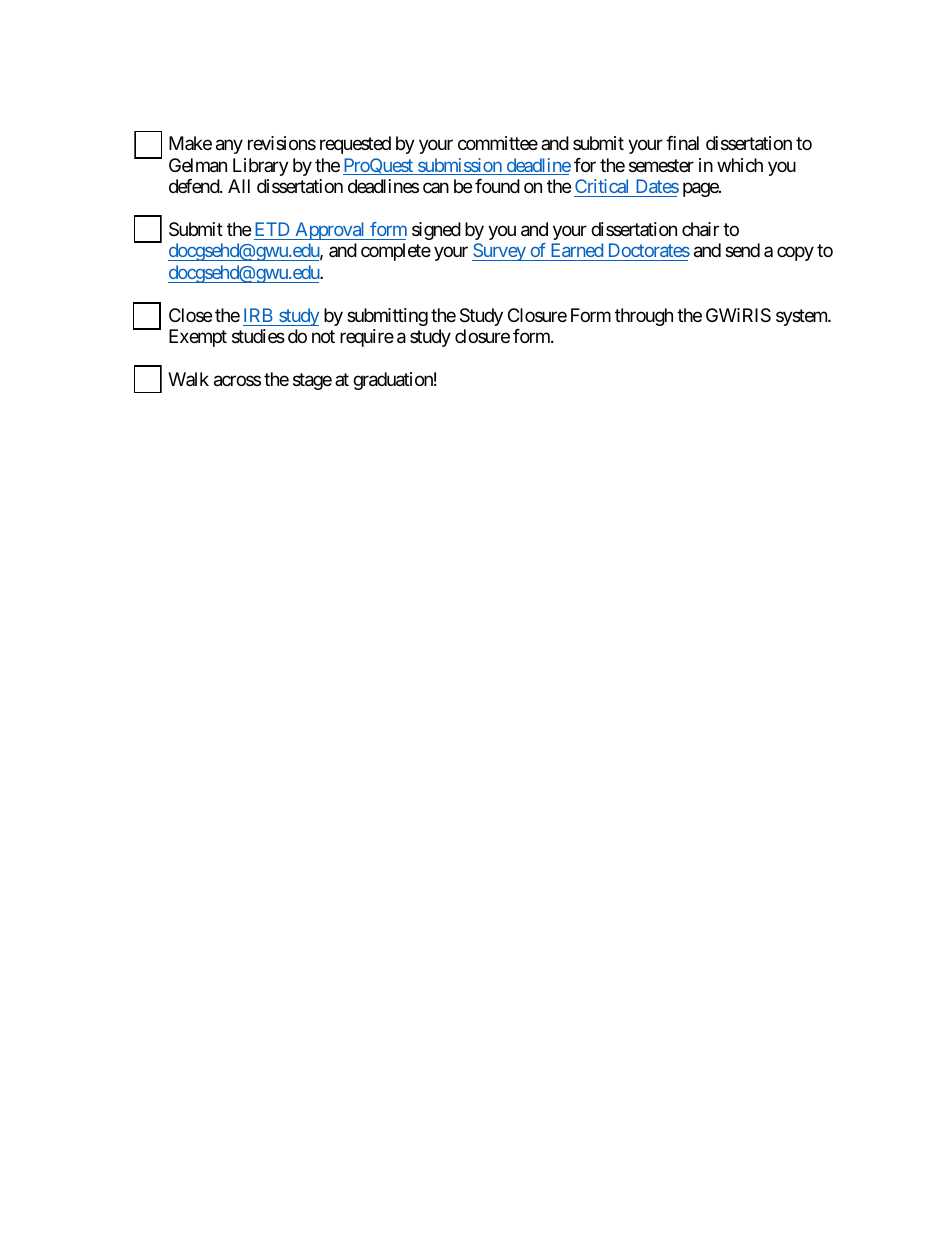 This document has height=1233, width=952. Describe the element at coordinates (258, 315) in the document. I see `IRB` at that location.
